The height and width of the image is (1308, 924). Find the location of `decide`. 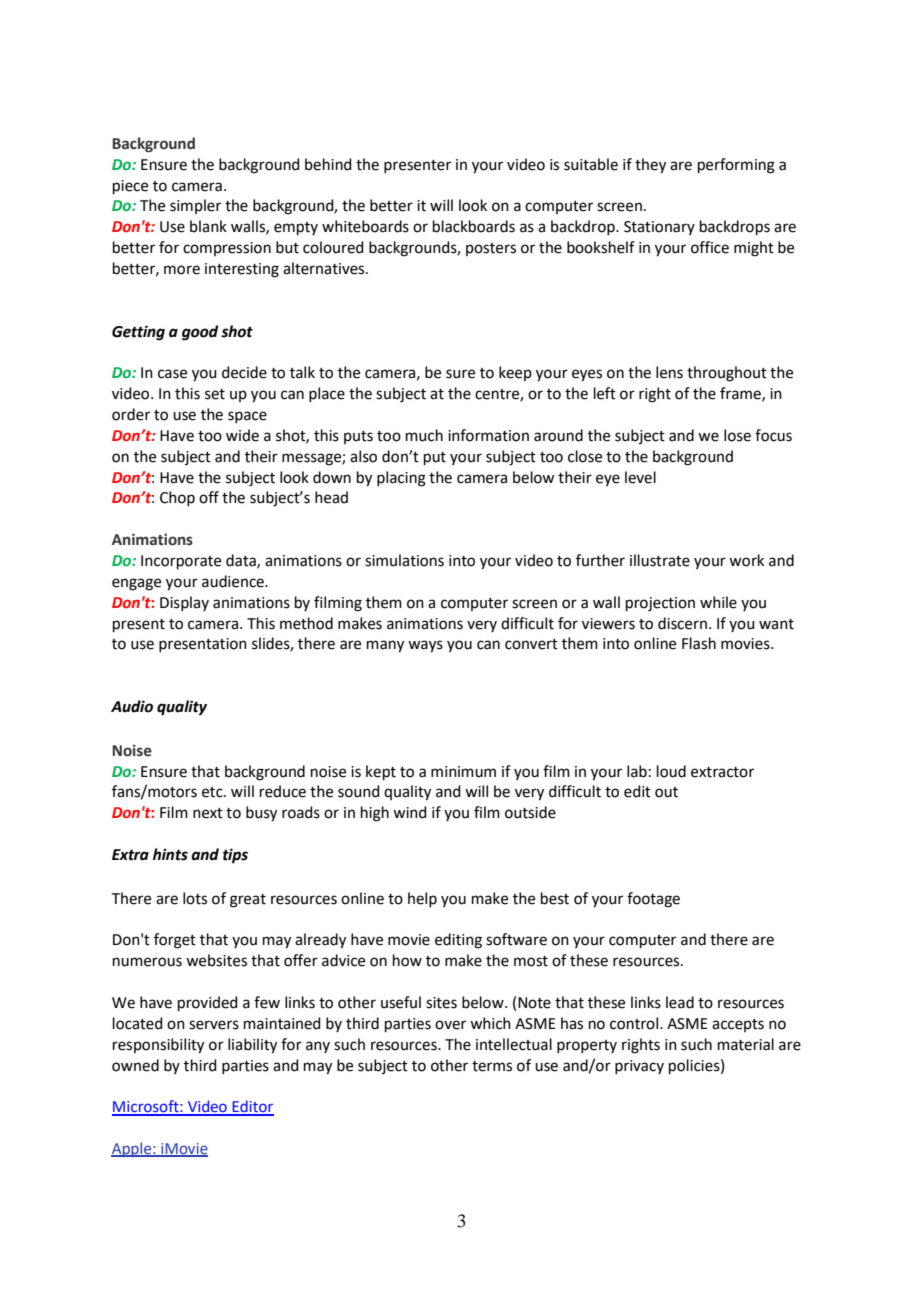

decide is located at coordinates (244, 372).
